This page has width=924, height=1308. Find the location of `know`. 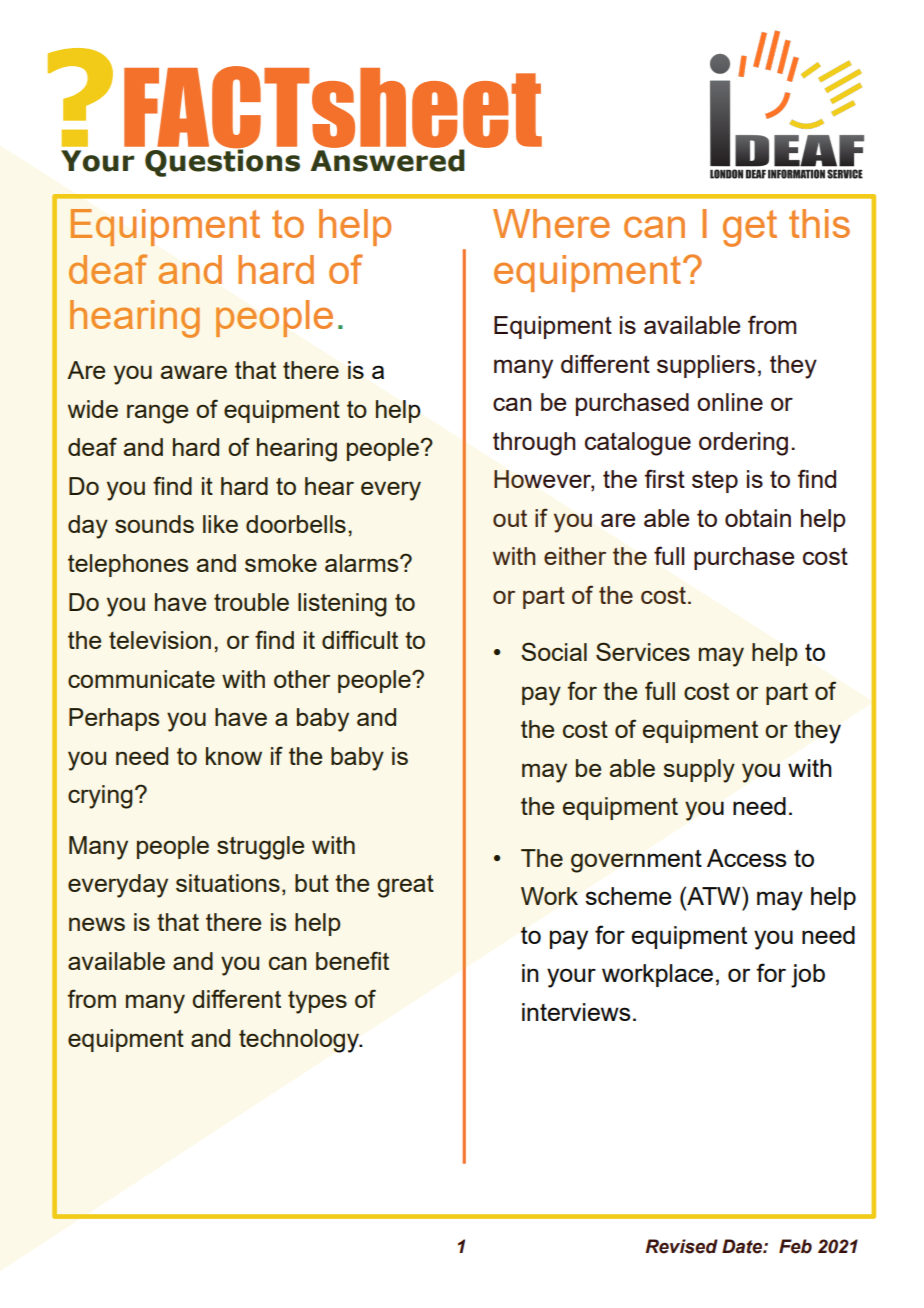

know is located at coordinates (234, 756).
